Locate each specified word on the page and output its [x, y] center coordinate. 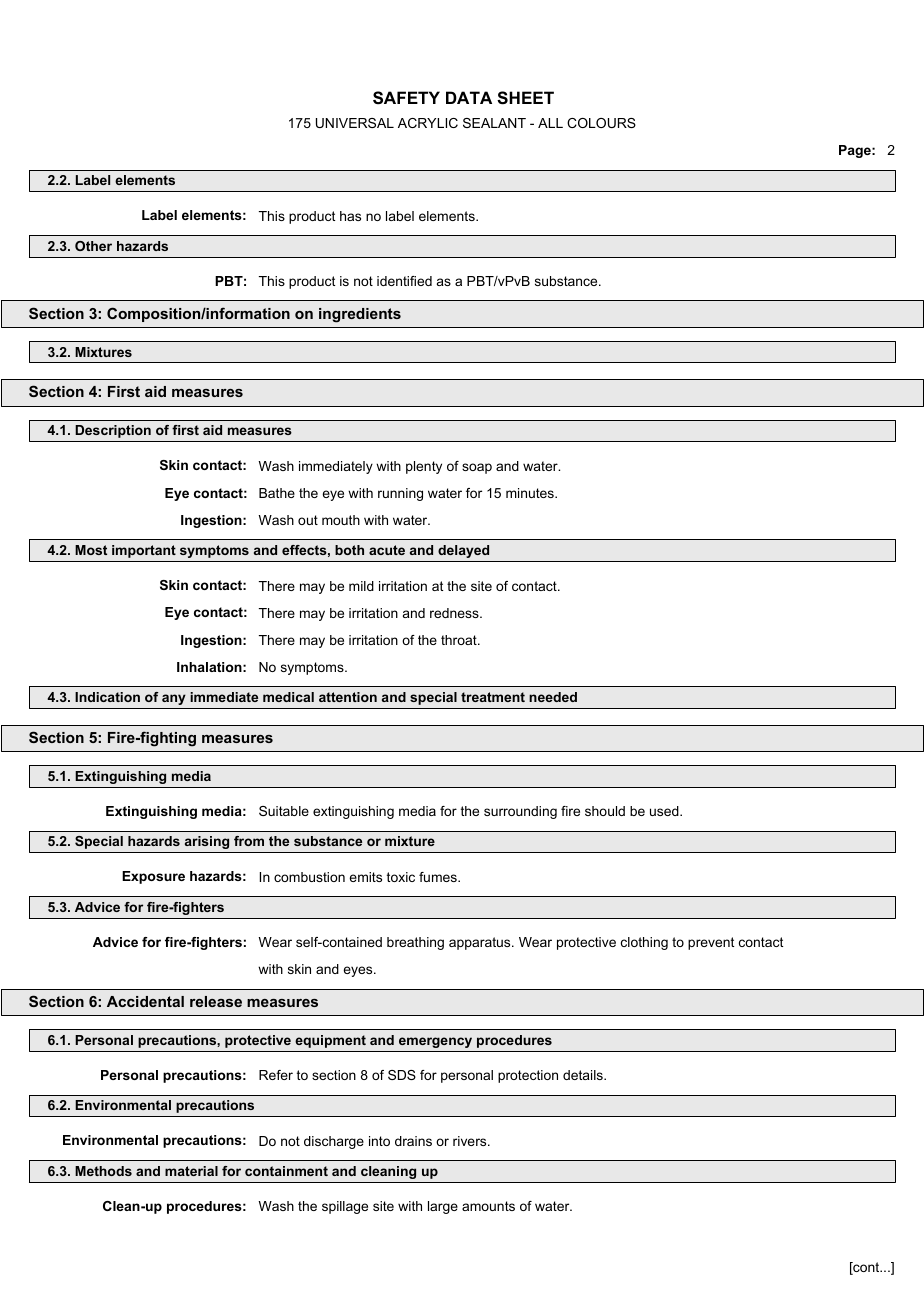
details [584, 1075]
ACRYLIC [428, 123]
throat [460, 640]
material [191, 1171]
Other [93, 246]
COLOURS [601, 123]
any [174, 699]
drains [413, 1141]
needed [553, 697]
